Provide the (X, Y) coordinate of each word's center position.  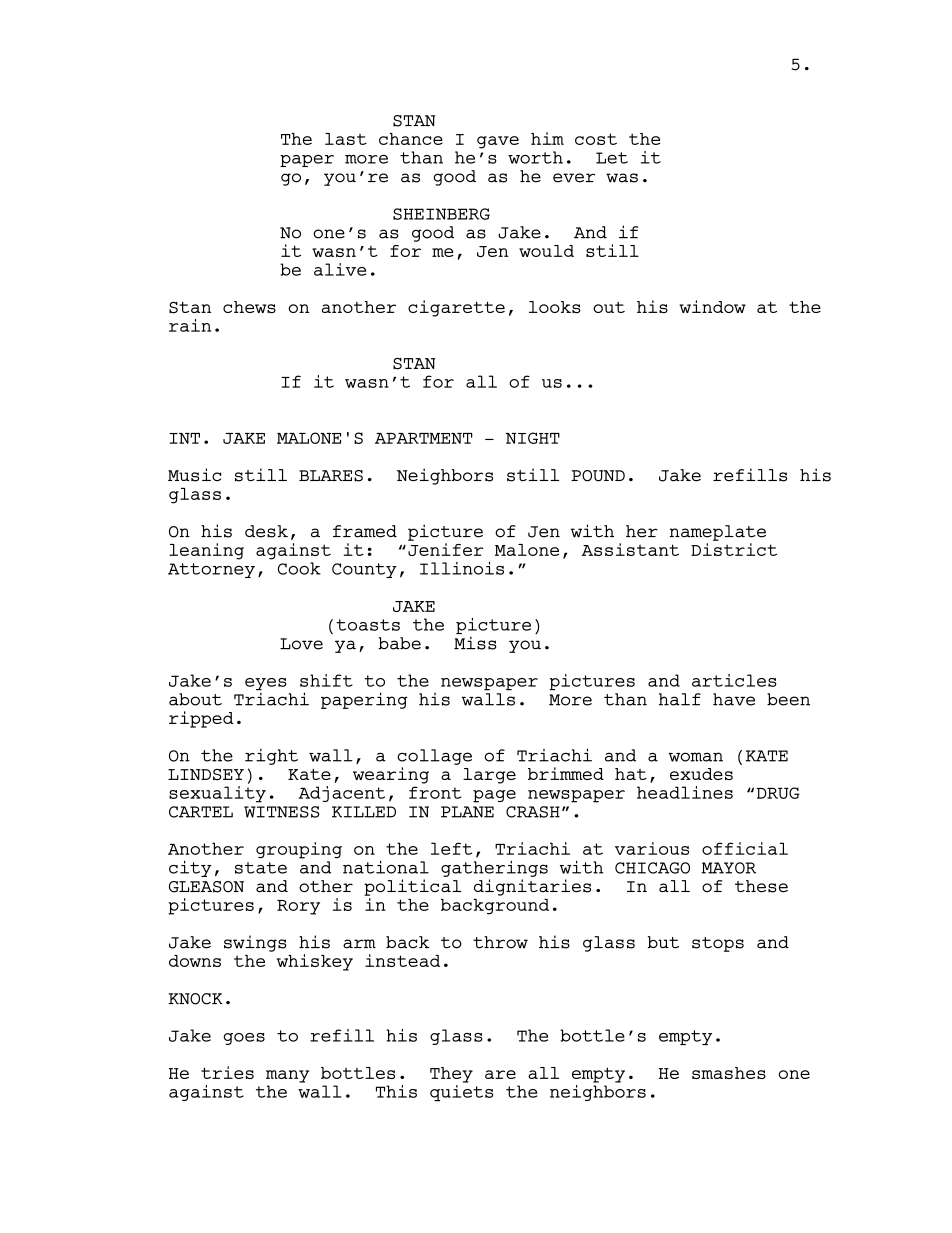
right (271, 757)
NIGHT (533, 438)
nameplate (718, 533)
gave (498, 142)
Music (194, 475)
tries (227, 1072)
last (346, 139)
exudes (701, 774)
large (489, 776)
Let (612, 158)
